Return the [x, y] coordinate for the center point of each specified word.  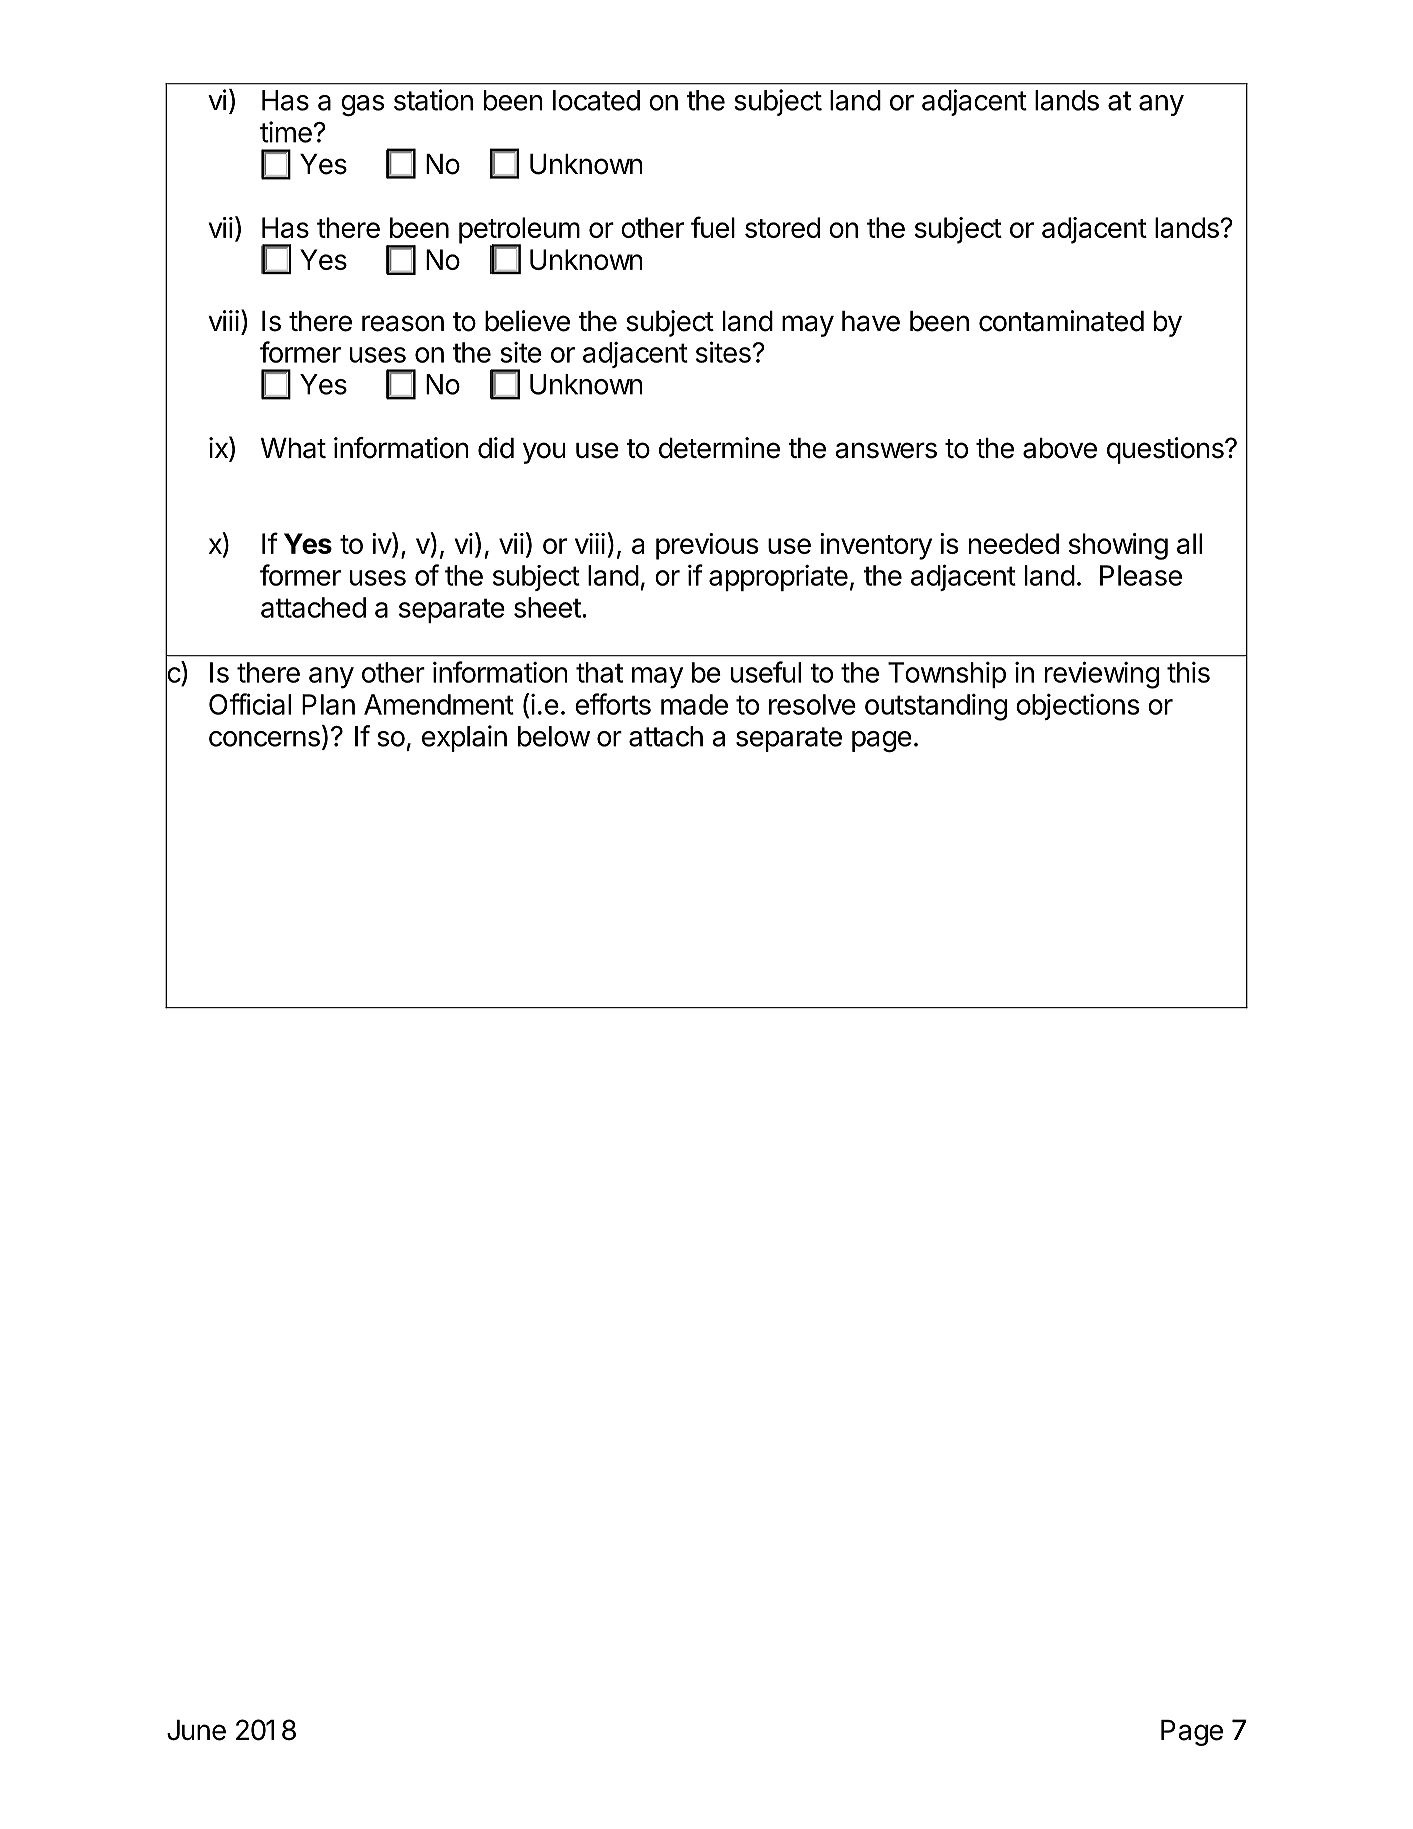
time [287, 132]
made [694, 704]
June [196, 1730]
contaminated [1061, 321]
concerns [264, 739]
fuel [713, 227]
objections [1077, 707]
